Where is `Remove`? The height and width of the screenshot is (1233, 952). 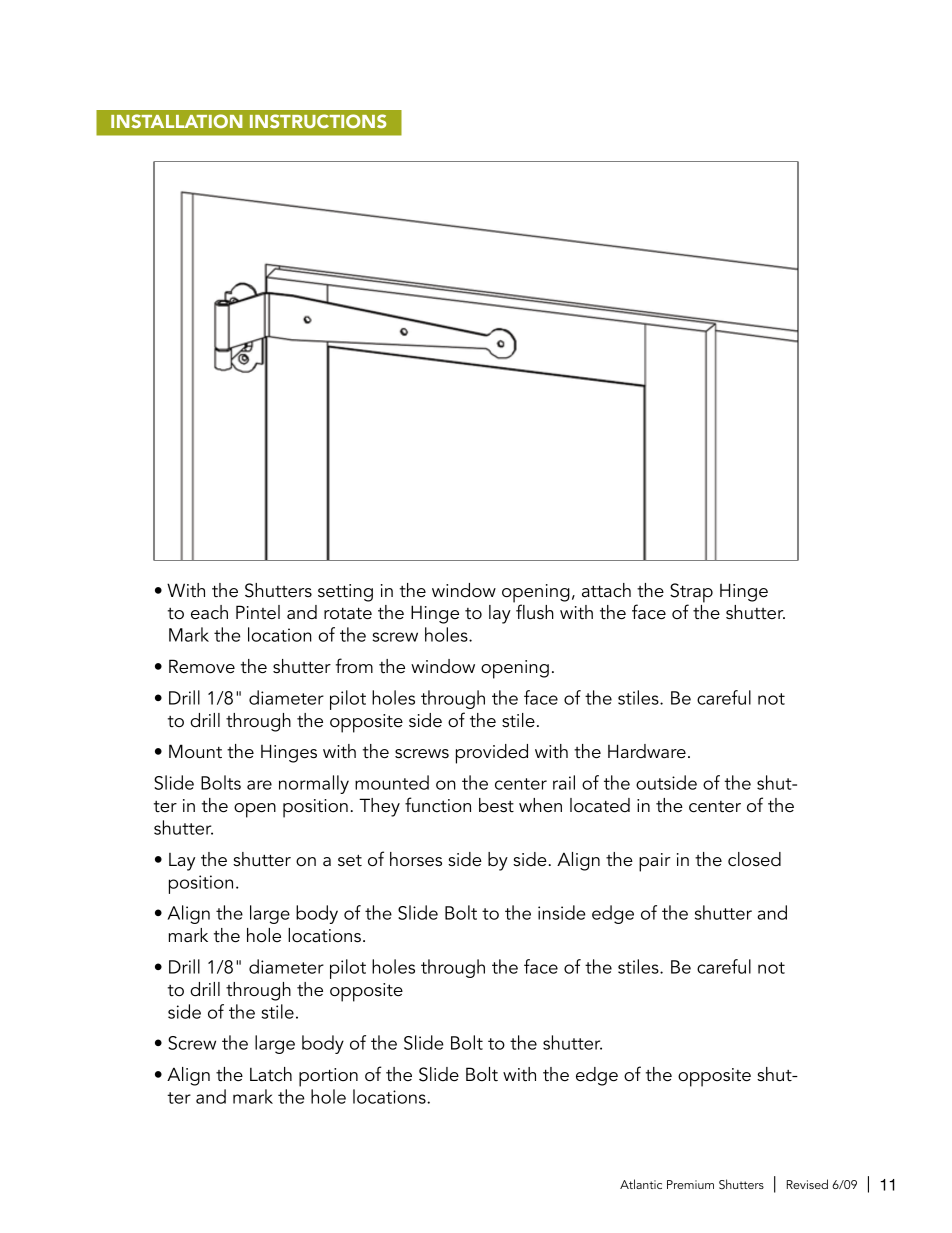
Remove is located at coordinates (202, 666).
